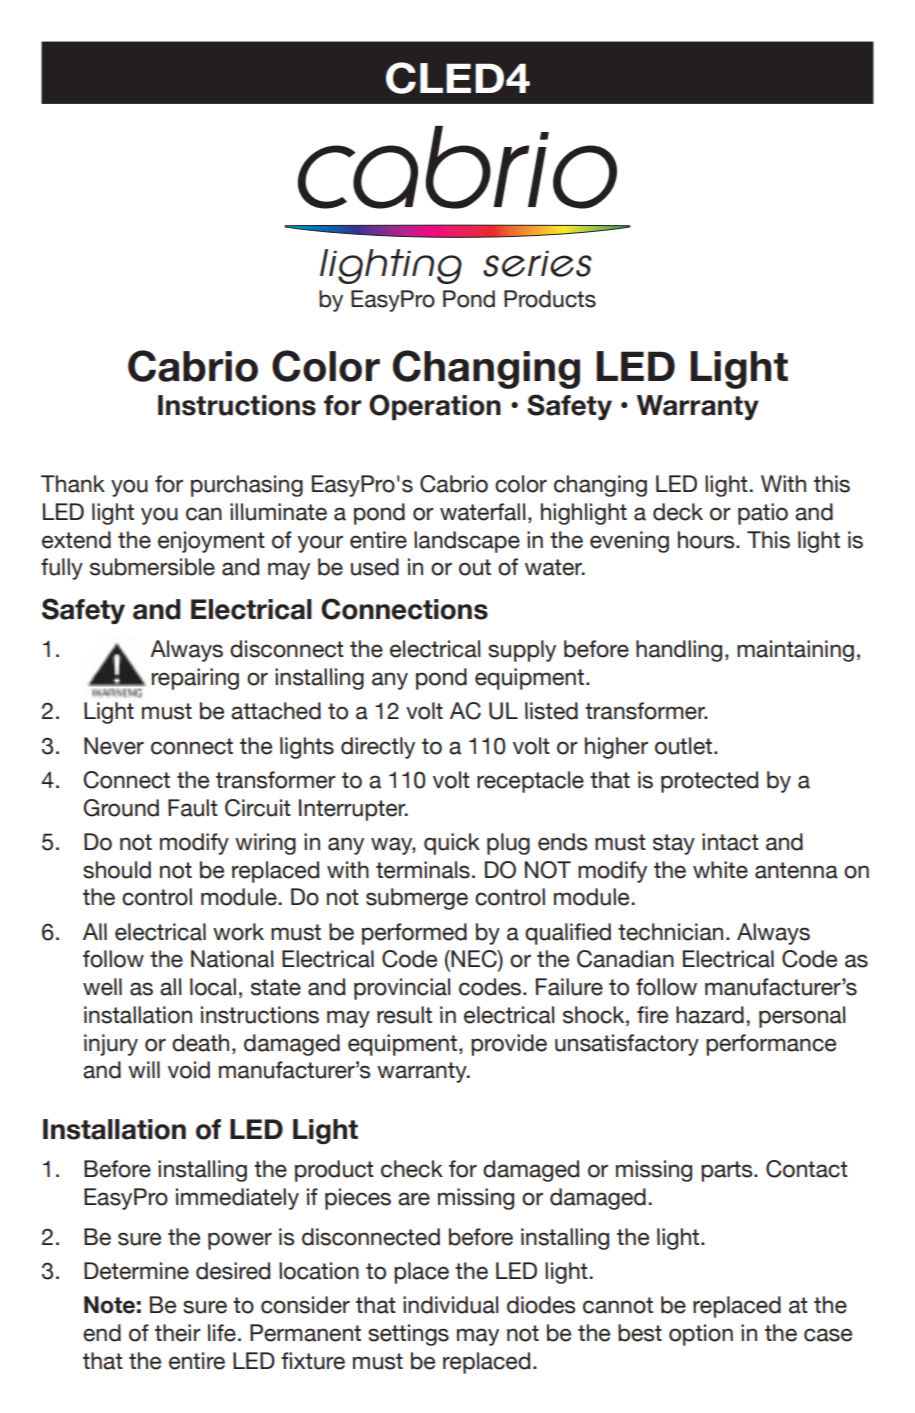 The width and height of the document is (915, 1413). Describe the element at coordinates (710, 1015) in the document. I see `hazard` at that location.
